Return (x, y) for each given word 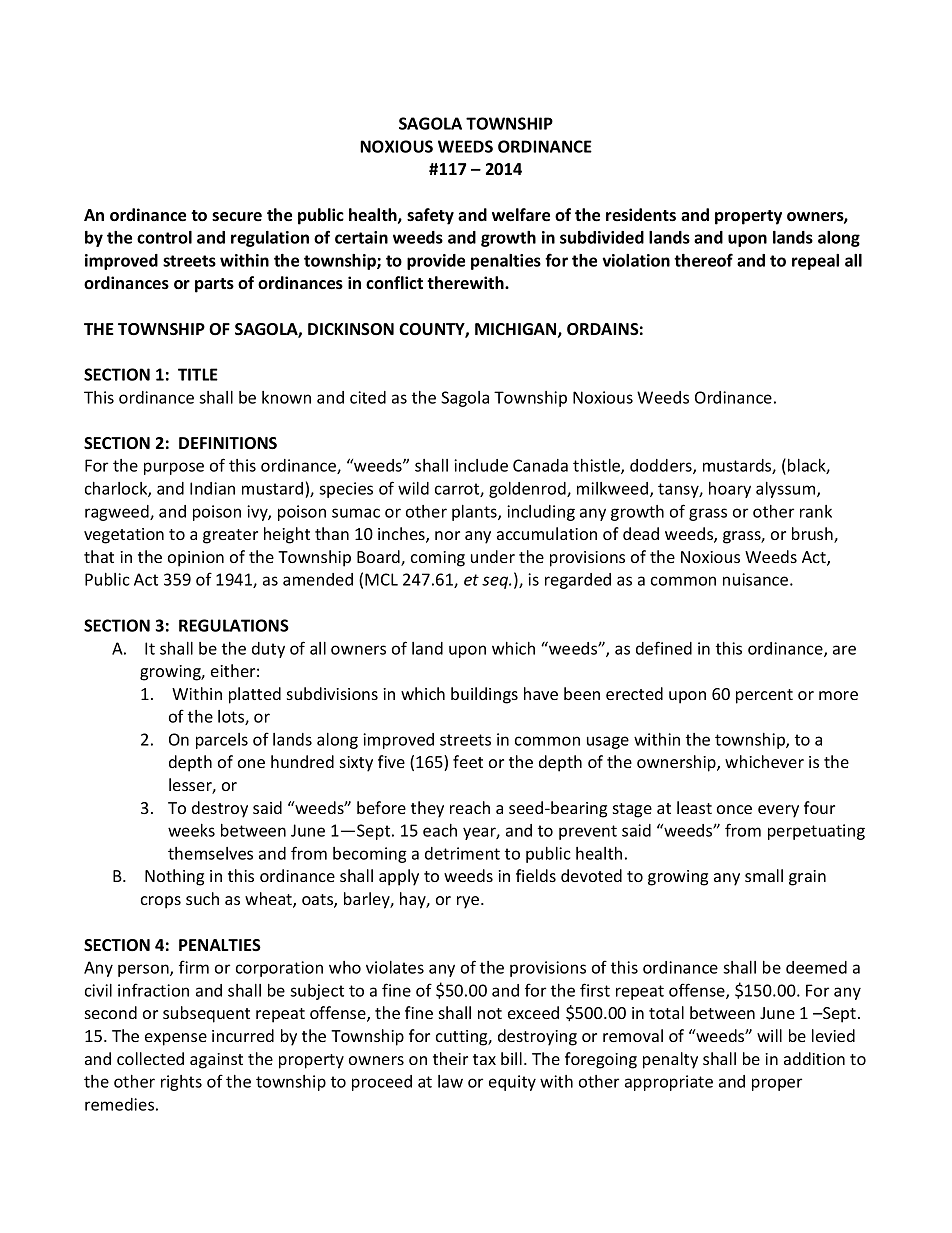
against (216, 1061)
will (769, 1035)
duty (268, 650)
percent (764, 696)
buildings (484, 695)
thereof (703, 260)
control (164, 237)
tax (484, 1059)
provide (436, 262)
